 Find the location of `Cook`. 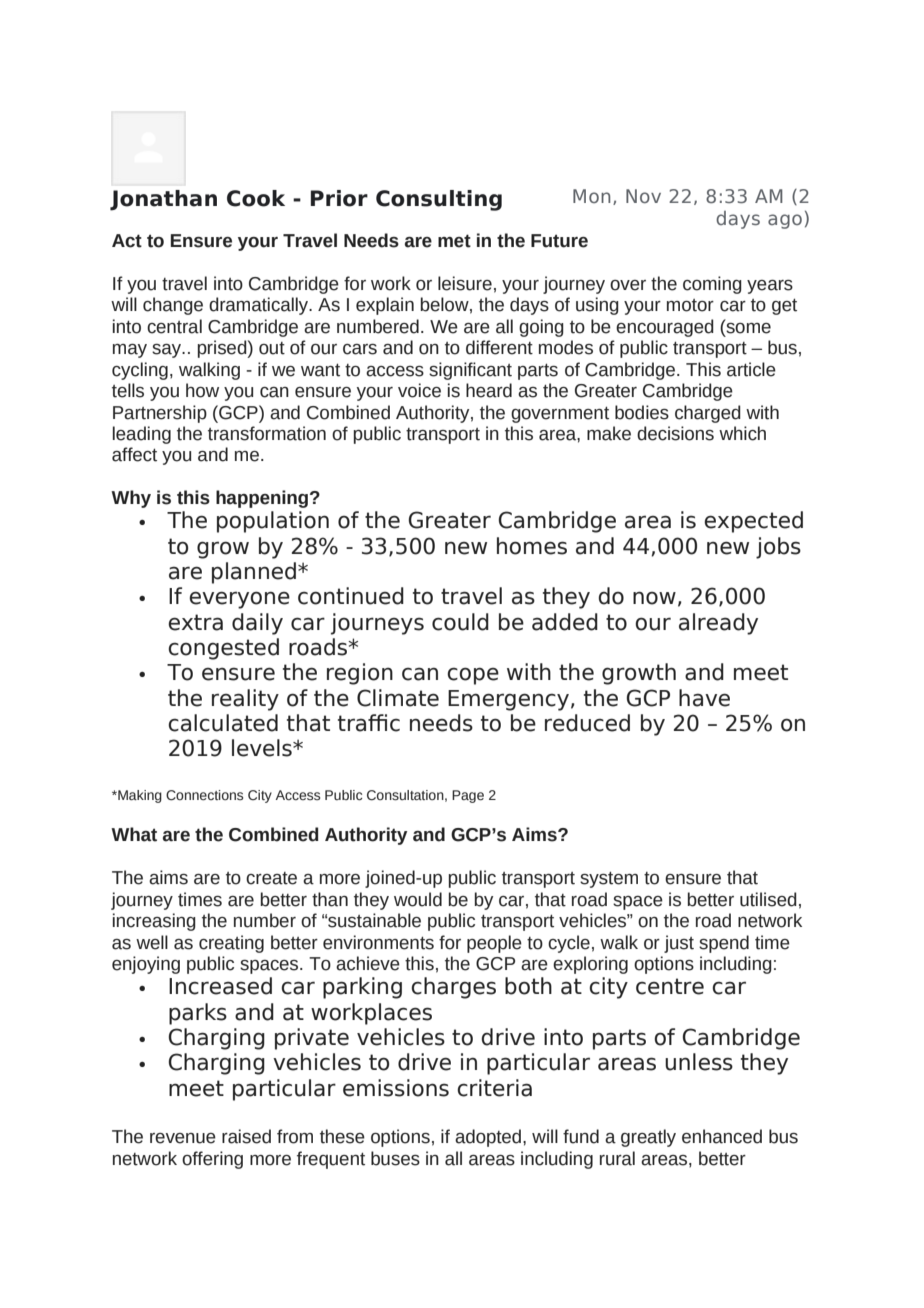

Cook is located at coordinates (256, 198).
